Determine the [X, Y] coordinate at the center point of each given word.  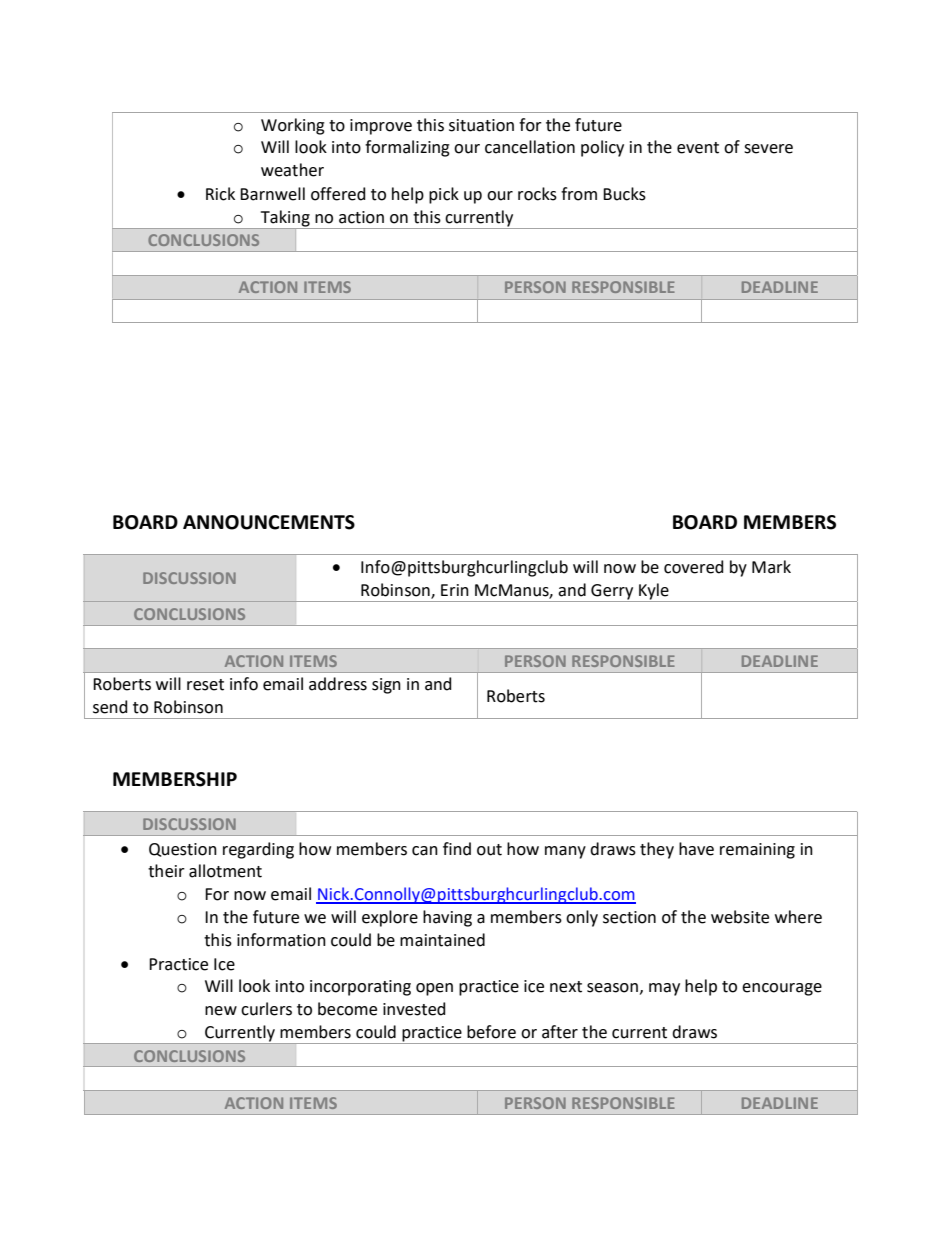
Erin [455, 590]
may [664, 989]
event [698, 148]
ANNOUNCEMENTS [269, 522]
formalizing [407, 148]
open [434, 989]
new [221, 1011]
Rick [220, 194]
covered [694, 567]
